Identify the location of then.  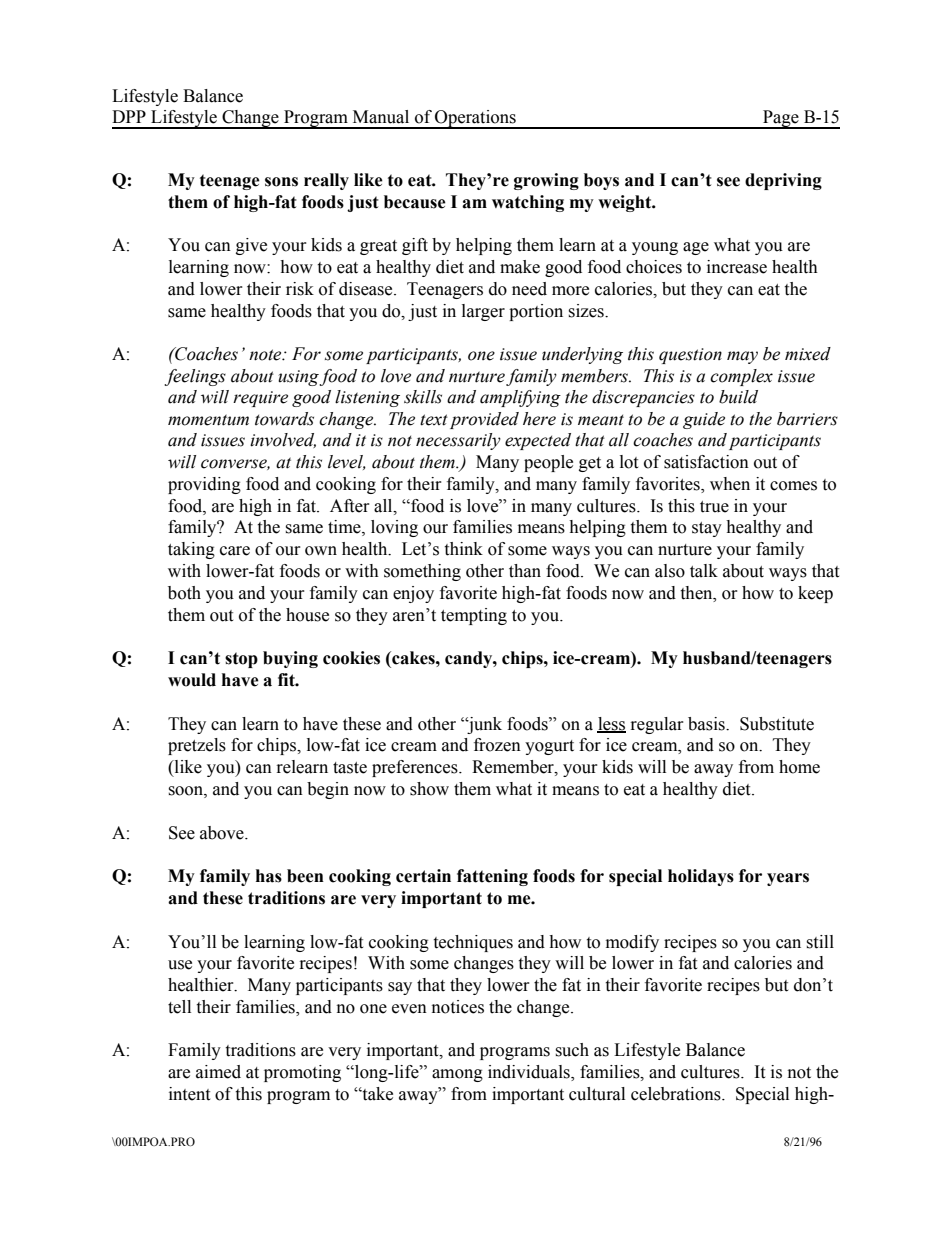
(697, 593).
